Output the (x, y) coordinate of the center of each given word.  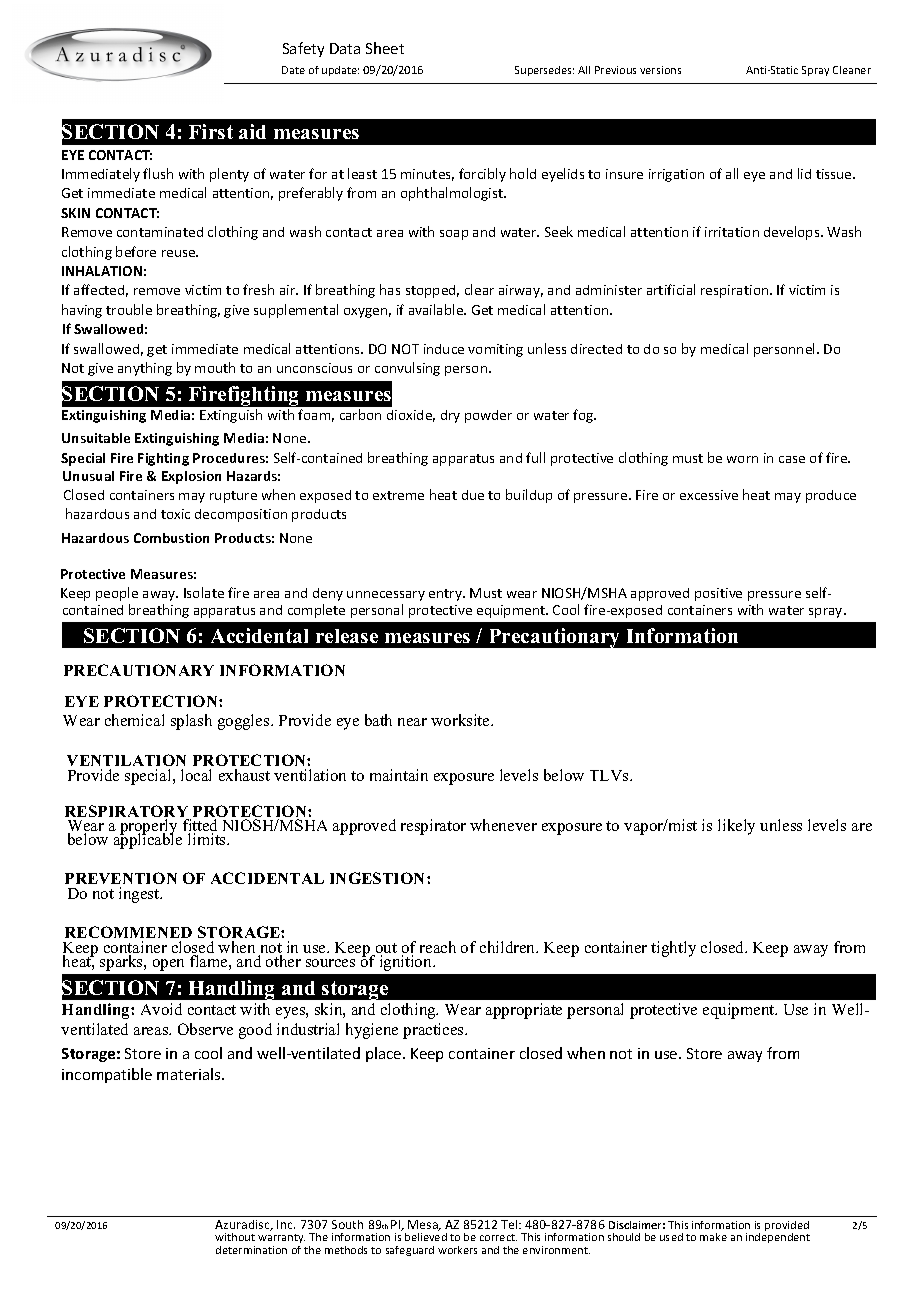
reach (438, 947)
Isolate (204, 592)
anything (145, 369)
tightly (673, 949)
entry (447, 595)
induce (444, 349)
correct (498, 1237)
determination (251, 1250)
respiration (736, 291)
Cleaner (852, 70)
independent (778, 1238)
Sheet (385, 48)
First (211, 131)
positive (718, 594)
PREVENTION (121, 878)
